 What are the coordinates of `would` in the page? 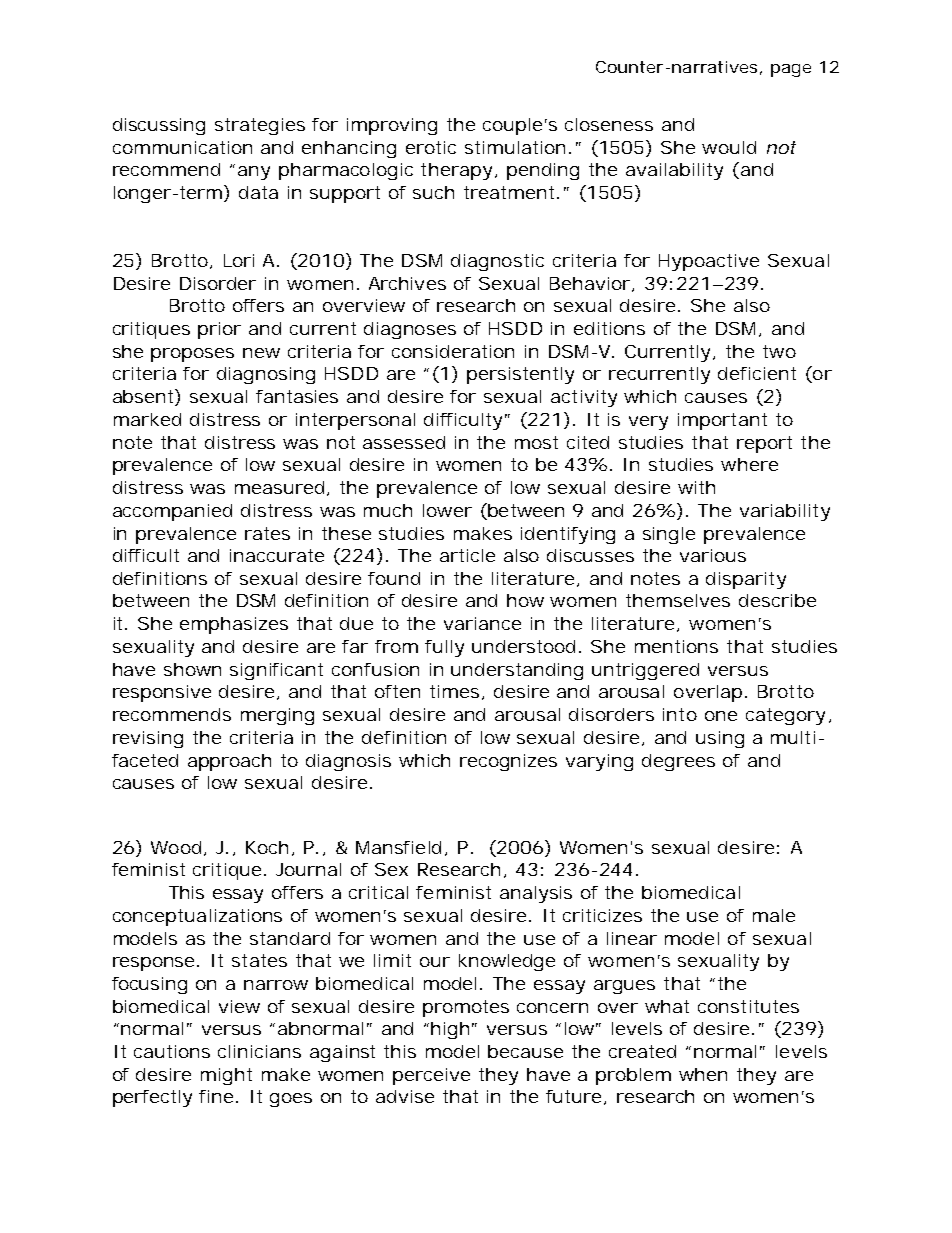 It's located at (729, 147).
